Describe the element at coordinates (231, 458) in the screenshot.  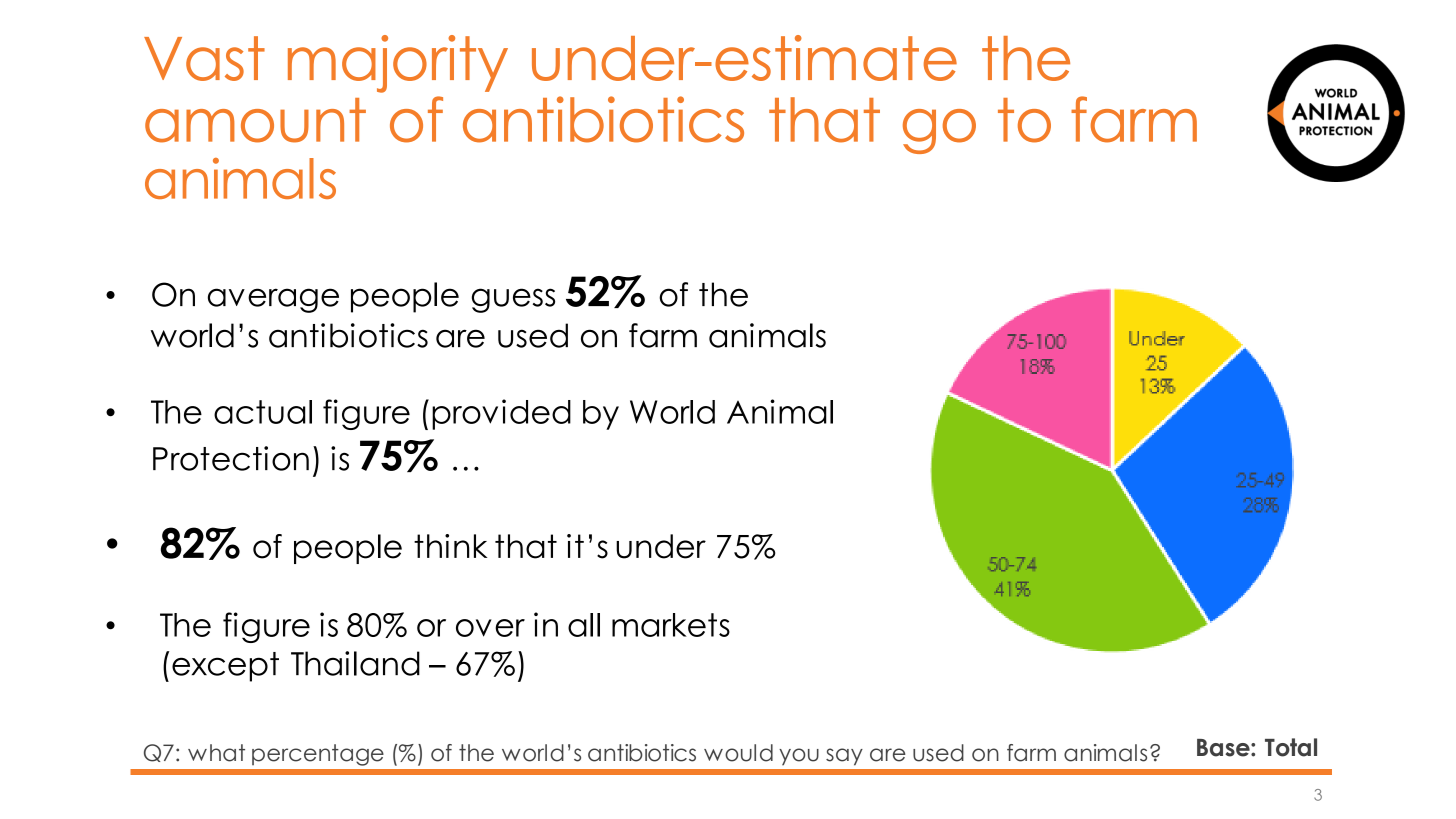
I see `Protection` at that location.
